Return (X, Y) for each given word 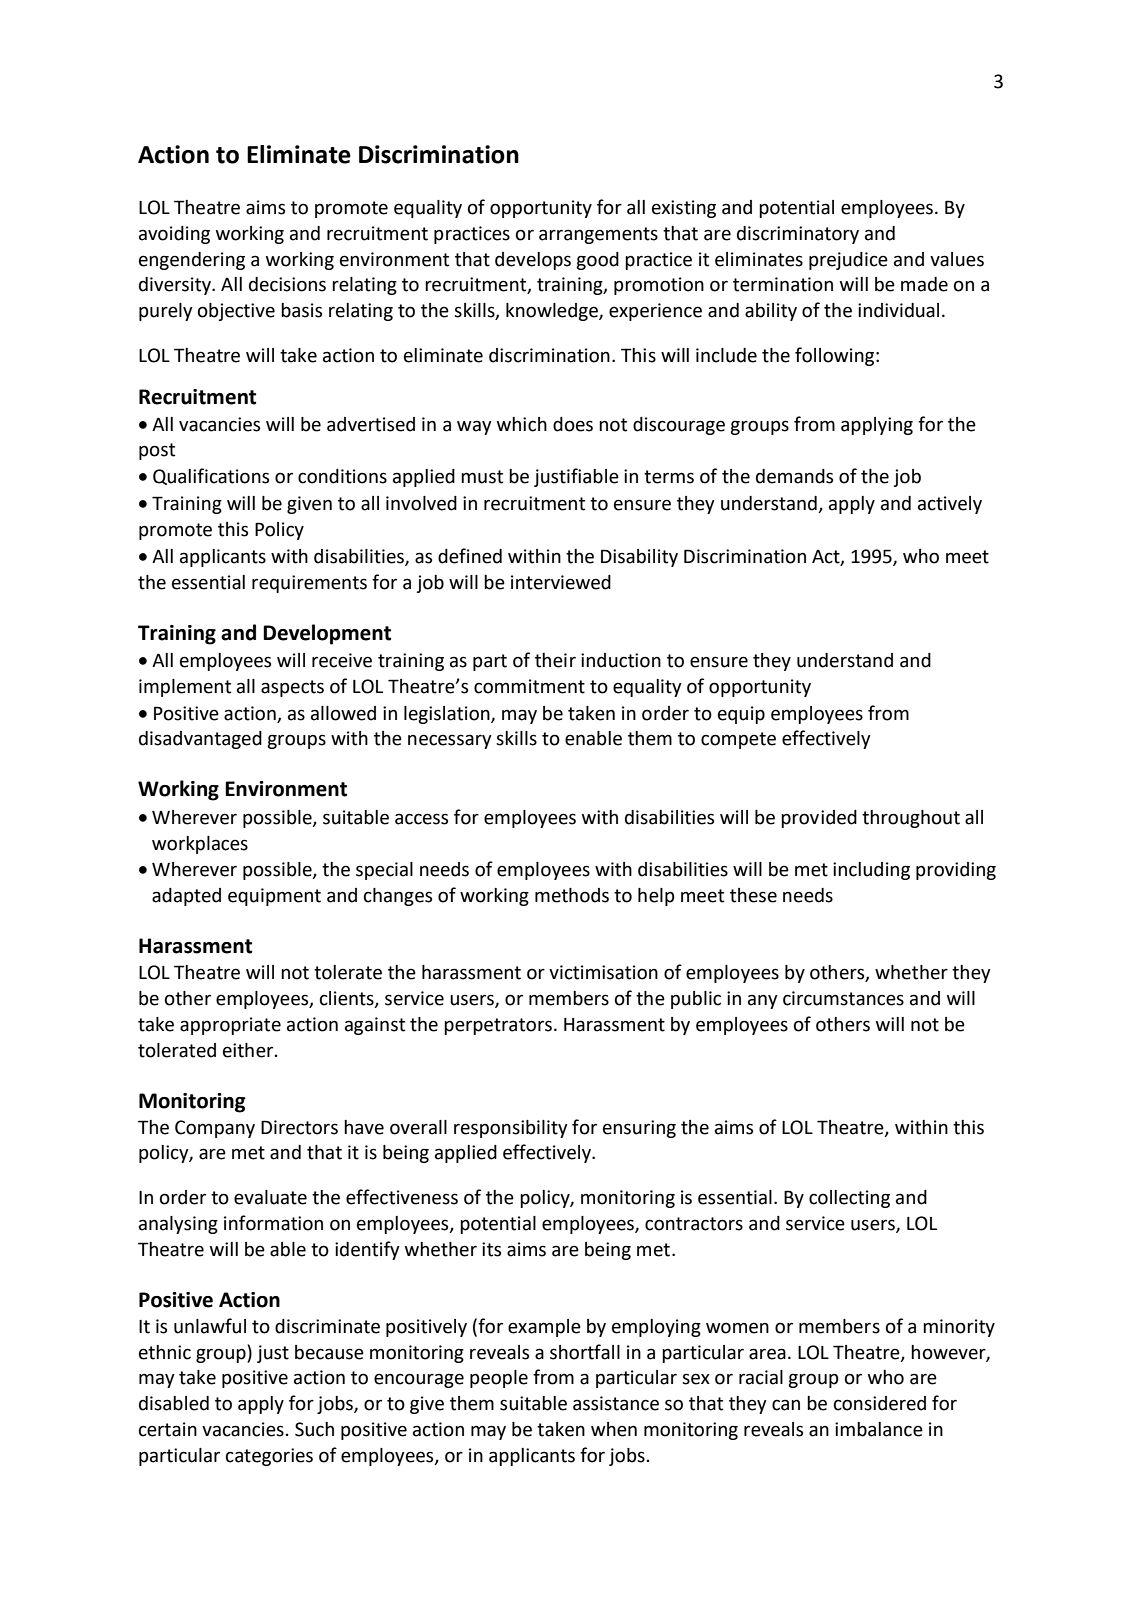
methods (572, 895)
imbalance (879, 1429)
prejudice (848, 261)
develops (533, 261)
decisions (287, 284)
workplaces (200, 845)
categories (269, 1457)
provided (819, 819)
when (614, 1429)
